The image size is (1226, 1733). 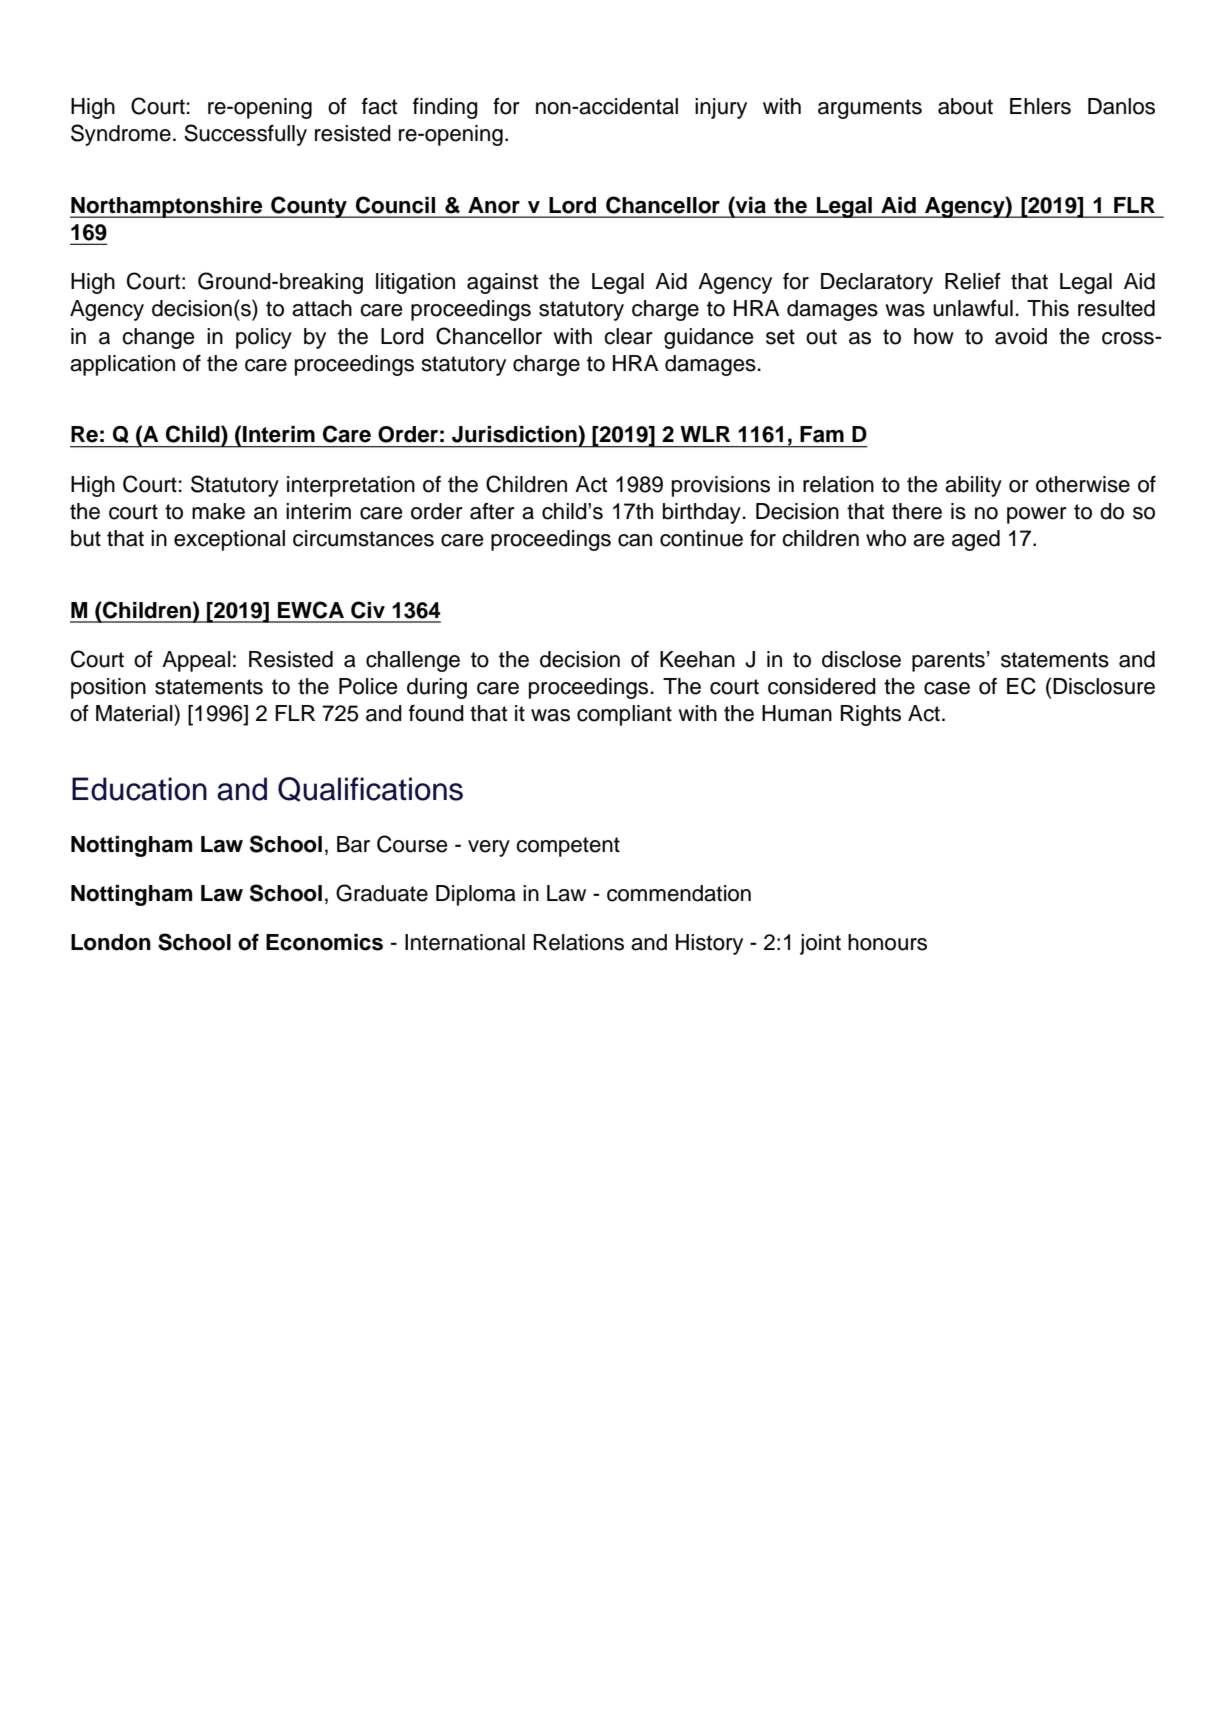 What do you see at coordinates (721, 108) in the screenshot?
I see `injury` at bounding box center [721, 108].
